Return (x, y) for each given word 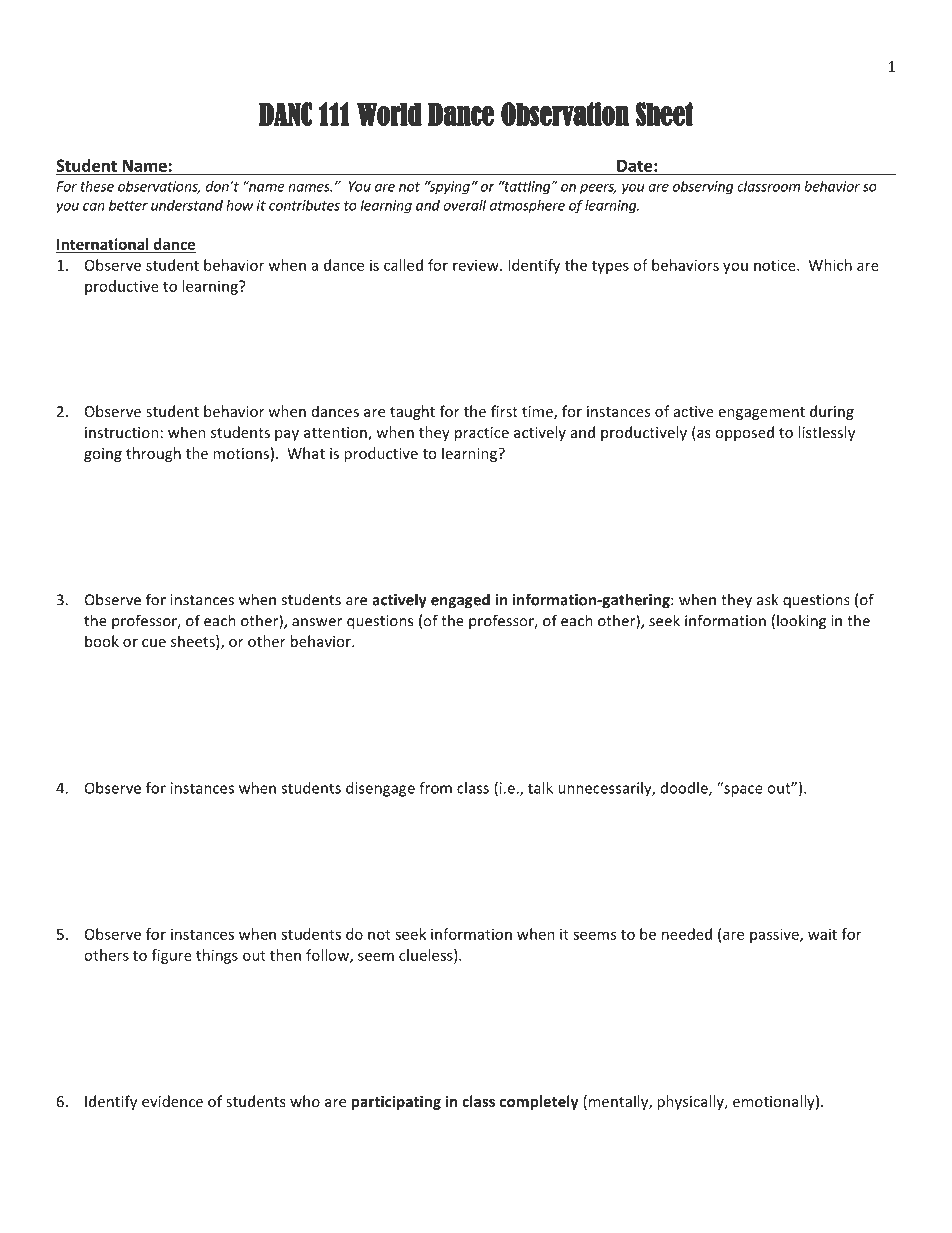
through (153, 454)
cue (154, 643)
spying (448, 187)
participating (396, 1102)
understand (187, 205)
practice (482, 434)
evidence (172, 1101)
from (435, 788)
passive (775, 935)
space (742, 790)
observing (703, 187)
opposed (744, 433)
